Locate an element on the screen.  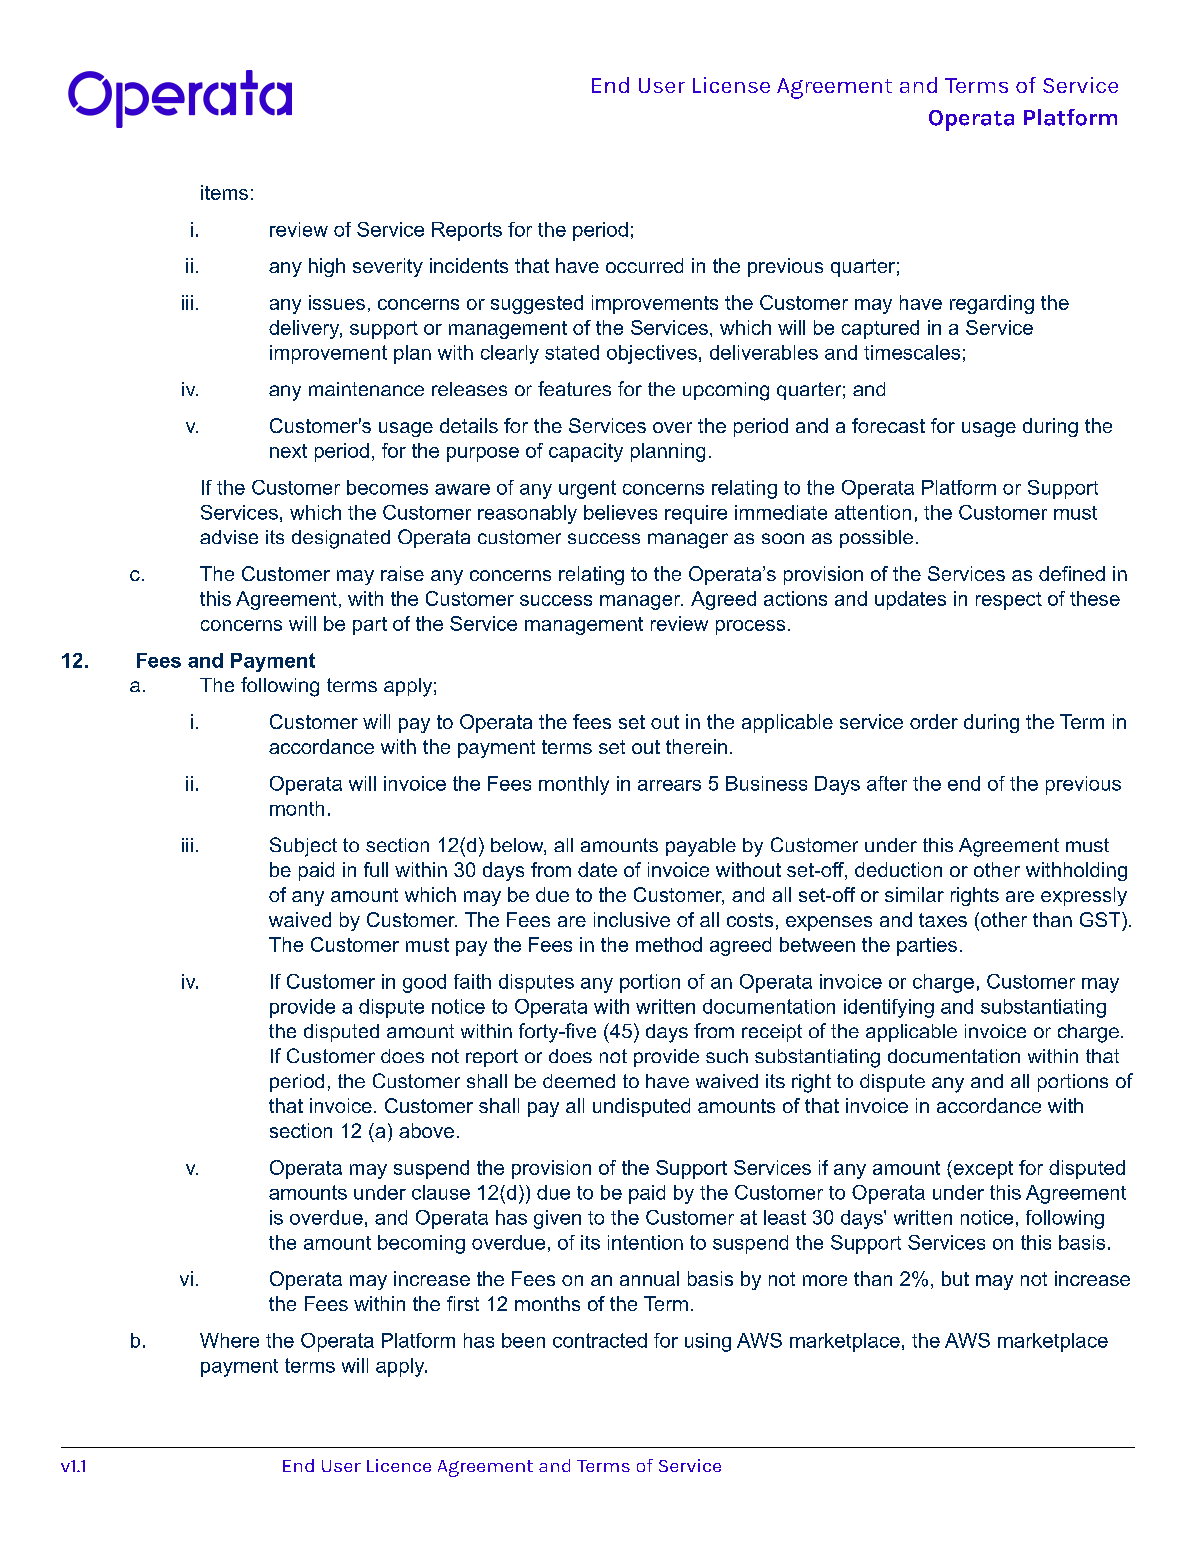
regarding is located at coordinates (992, 304).
